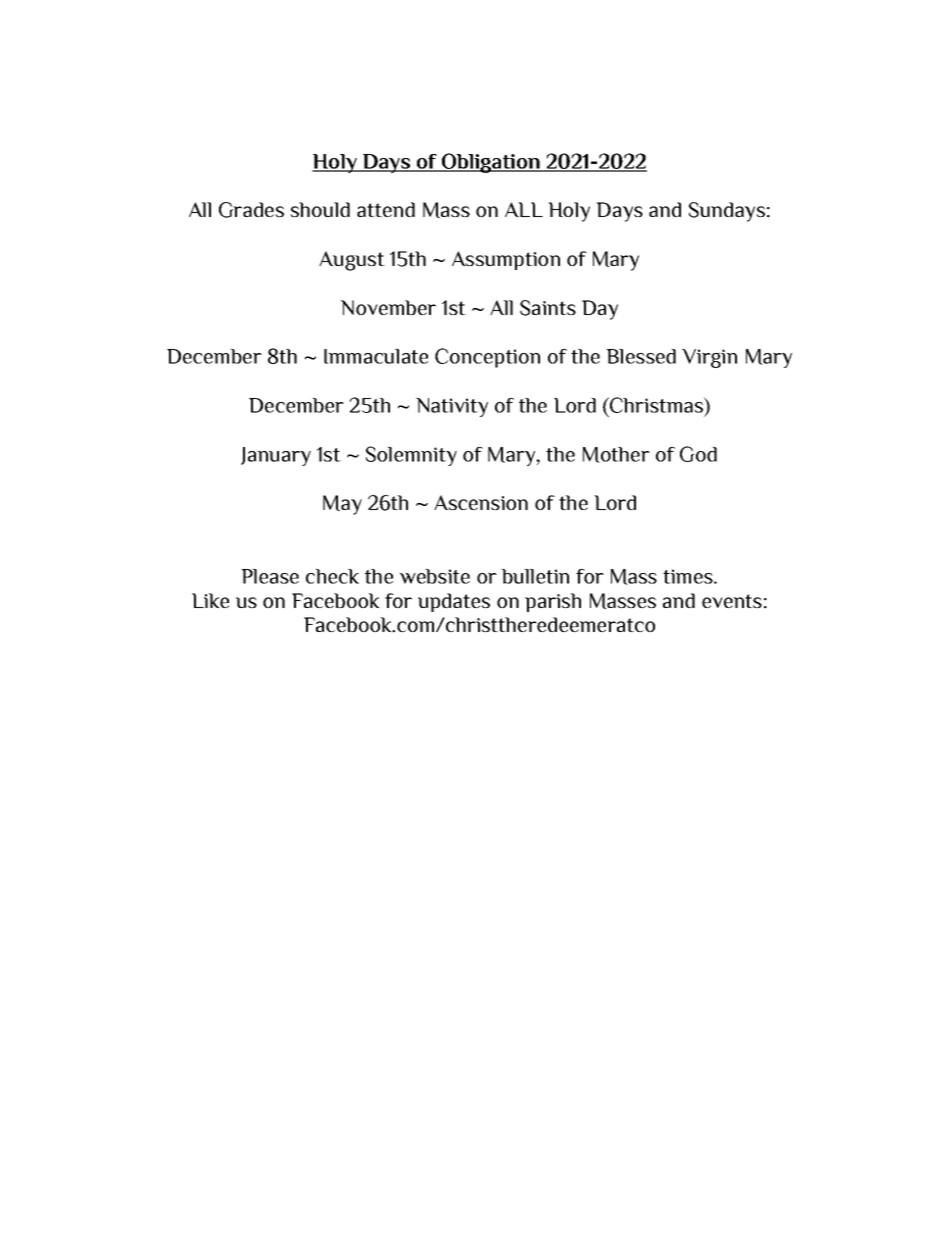 The height and width of the image is (1233, 952). What do you see at coordinates (376, 356) in the image?
I see `Immaculate` at bounding box center [376, 356].
